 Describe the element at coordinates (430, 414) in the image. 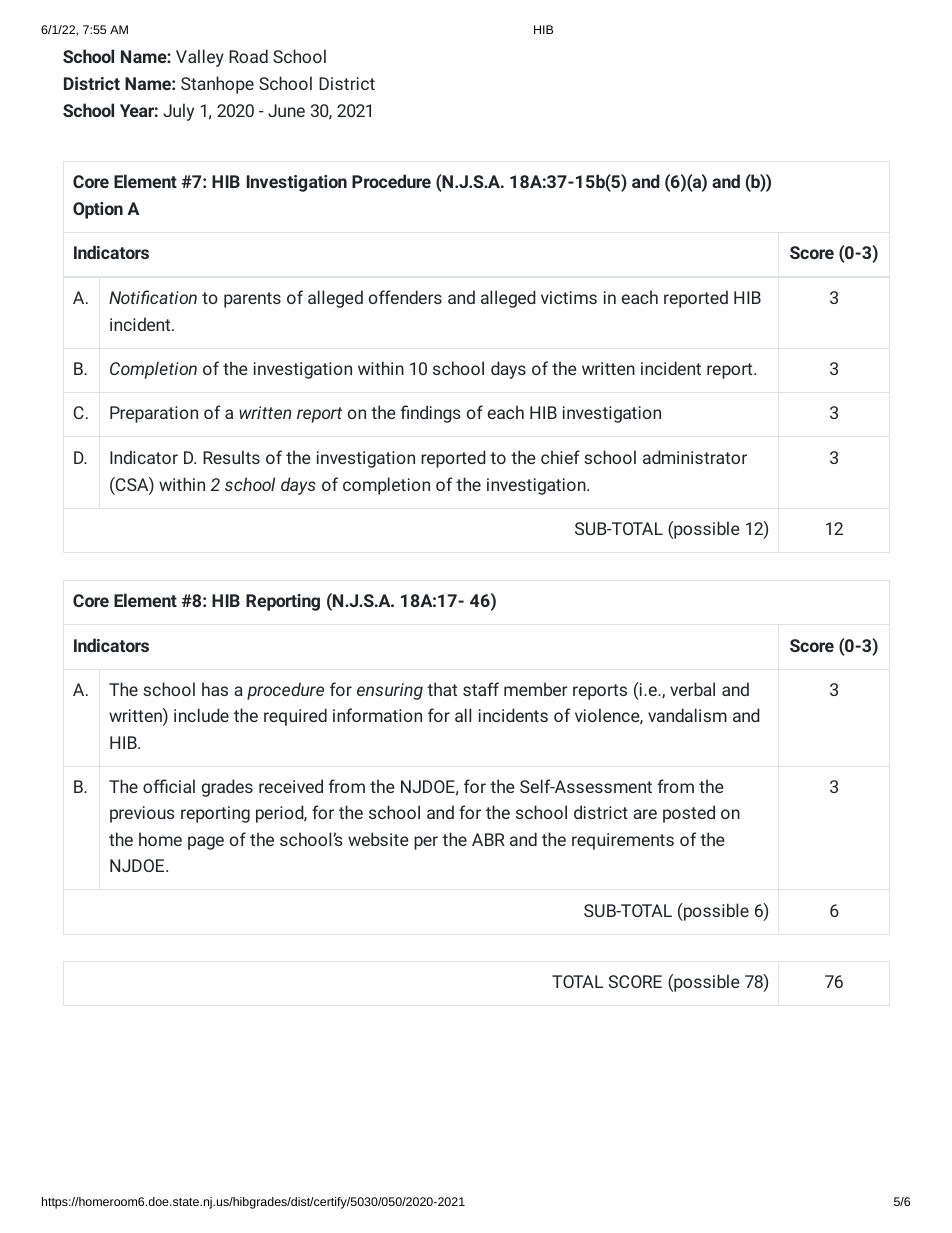

I see `findings` at that location.
